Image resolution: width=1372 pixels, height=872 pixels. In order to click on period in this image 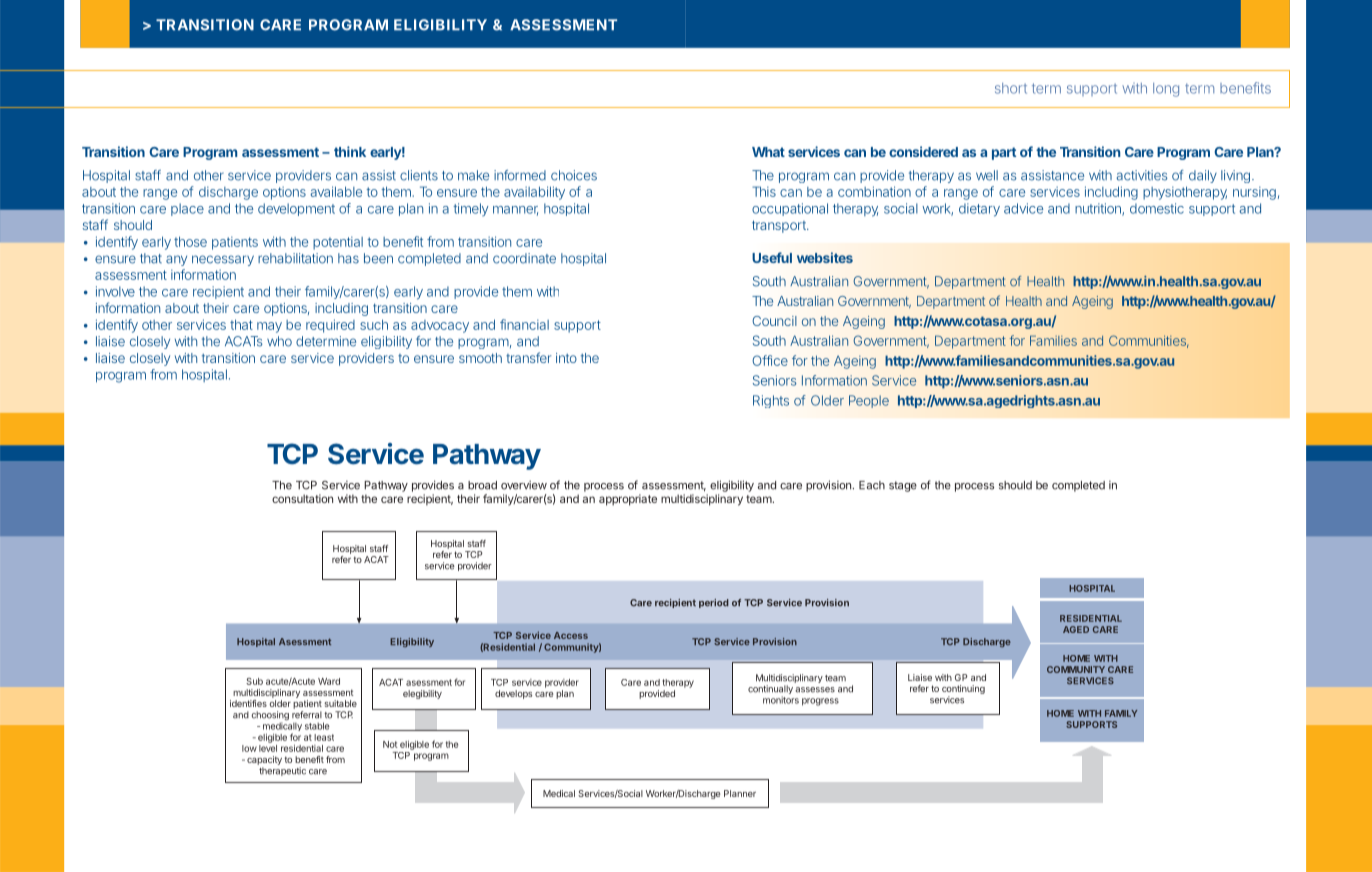, I will do `click(714, 603)`.
